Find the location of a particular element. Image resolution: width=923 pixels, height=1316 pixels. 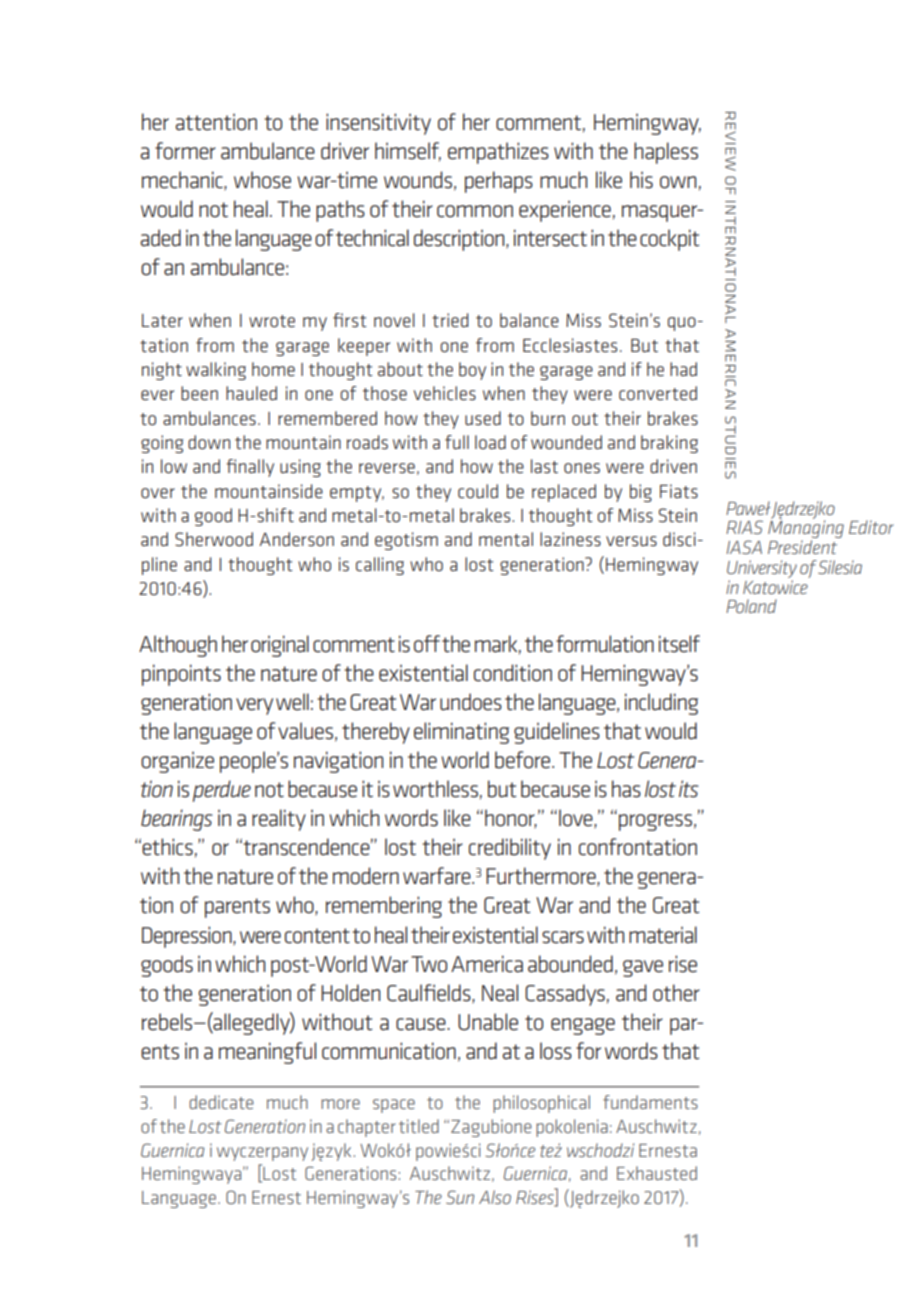

undoes is located at coordinates (471, 702).
